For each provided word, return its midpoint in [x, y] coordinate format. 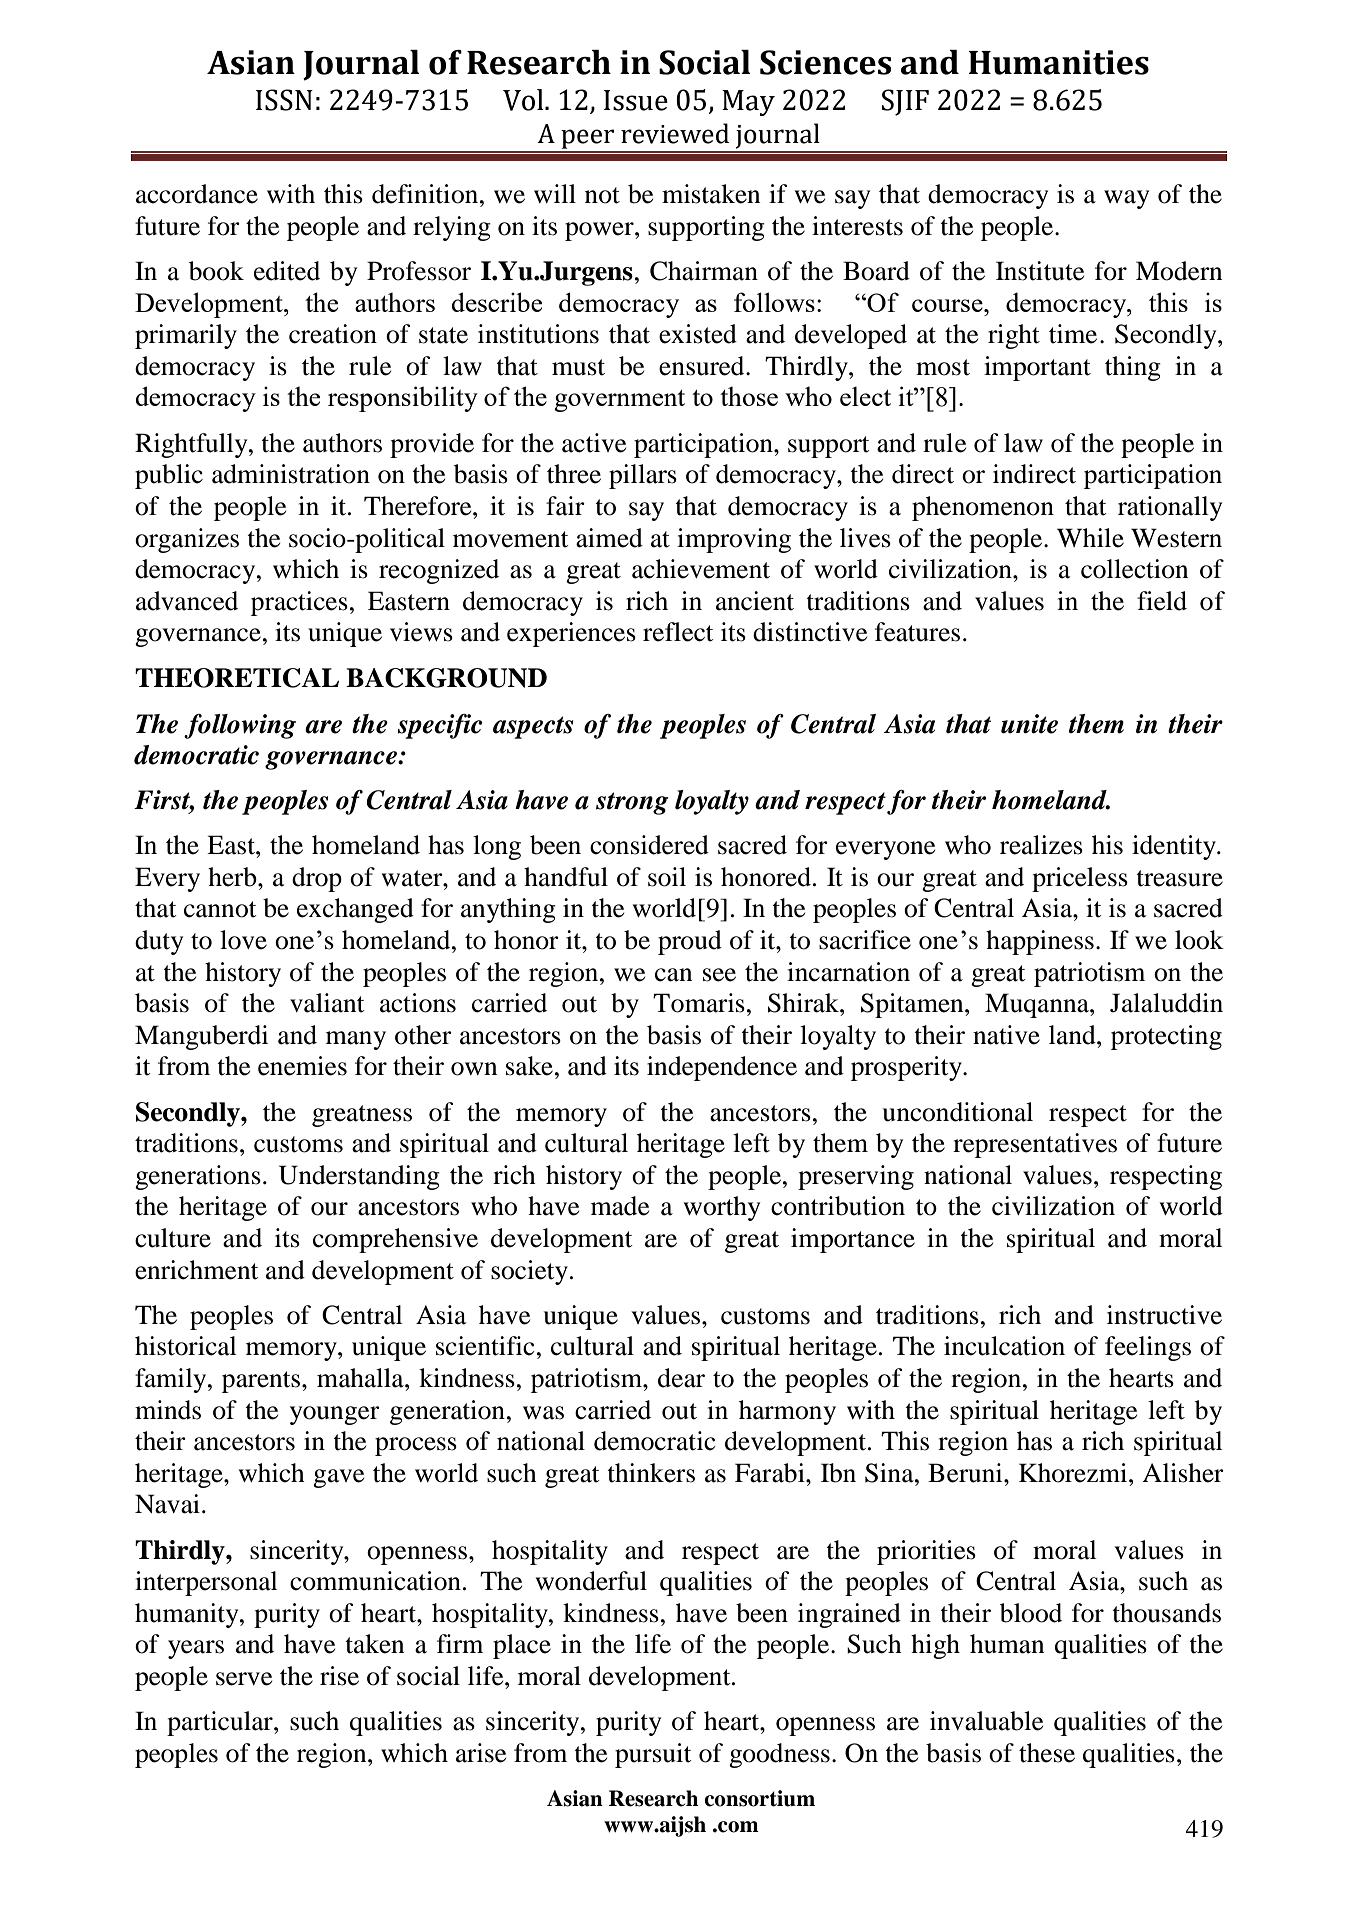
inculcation [1004, 1346]
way [1126, 199]
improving [734, 540]
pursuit [653, 1755]
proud [690, 942]
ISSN [284, 100]
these [1047, 1753]
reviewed [675, 133]
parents [261, 1382]
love [243, 940]
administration [291, 474]
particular [221, 1723]
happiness [1040, 942]
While [1090, 538]
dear [681, 1378]
